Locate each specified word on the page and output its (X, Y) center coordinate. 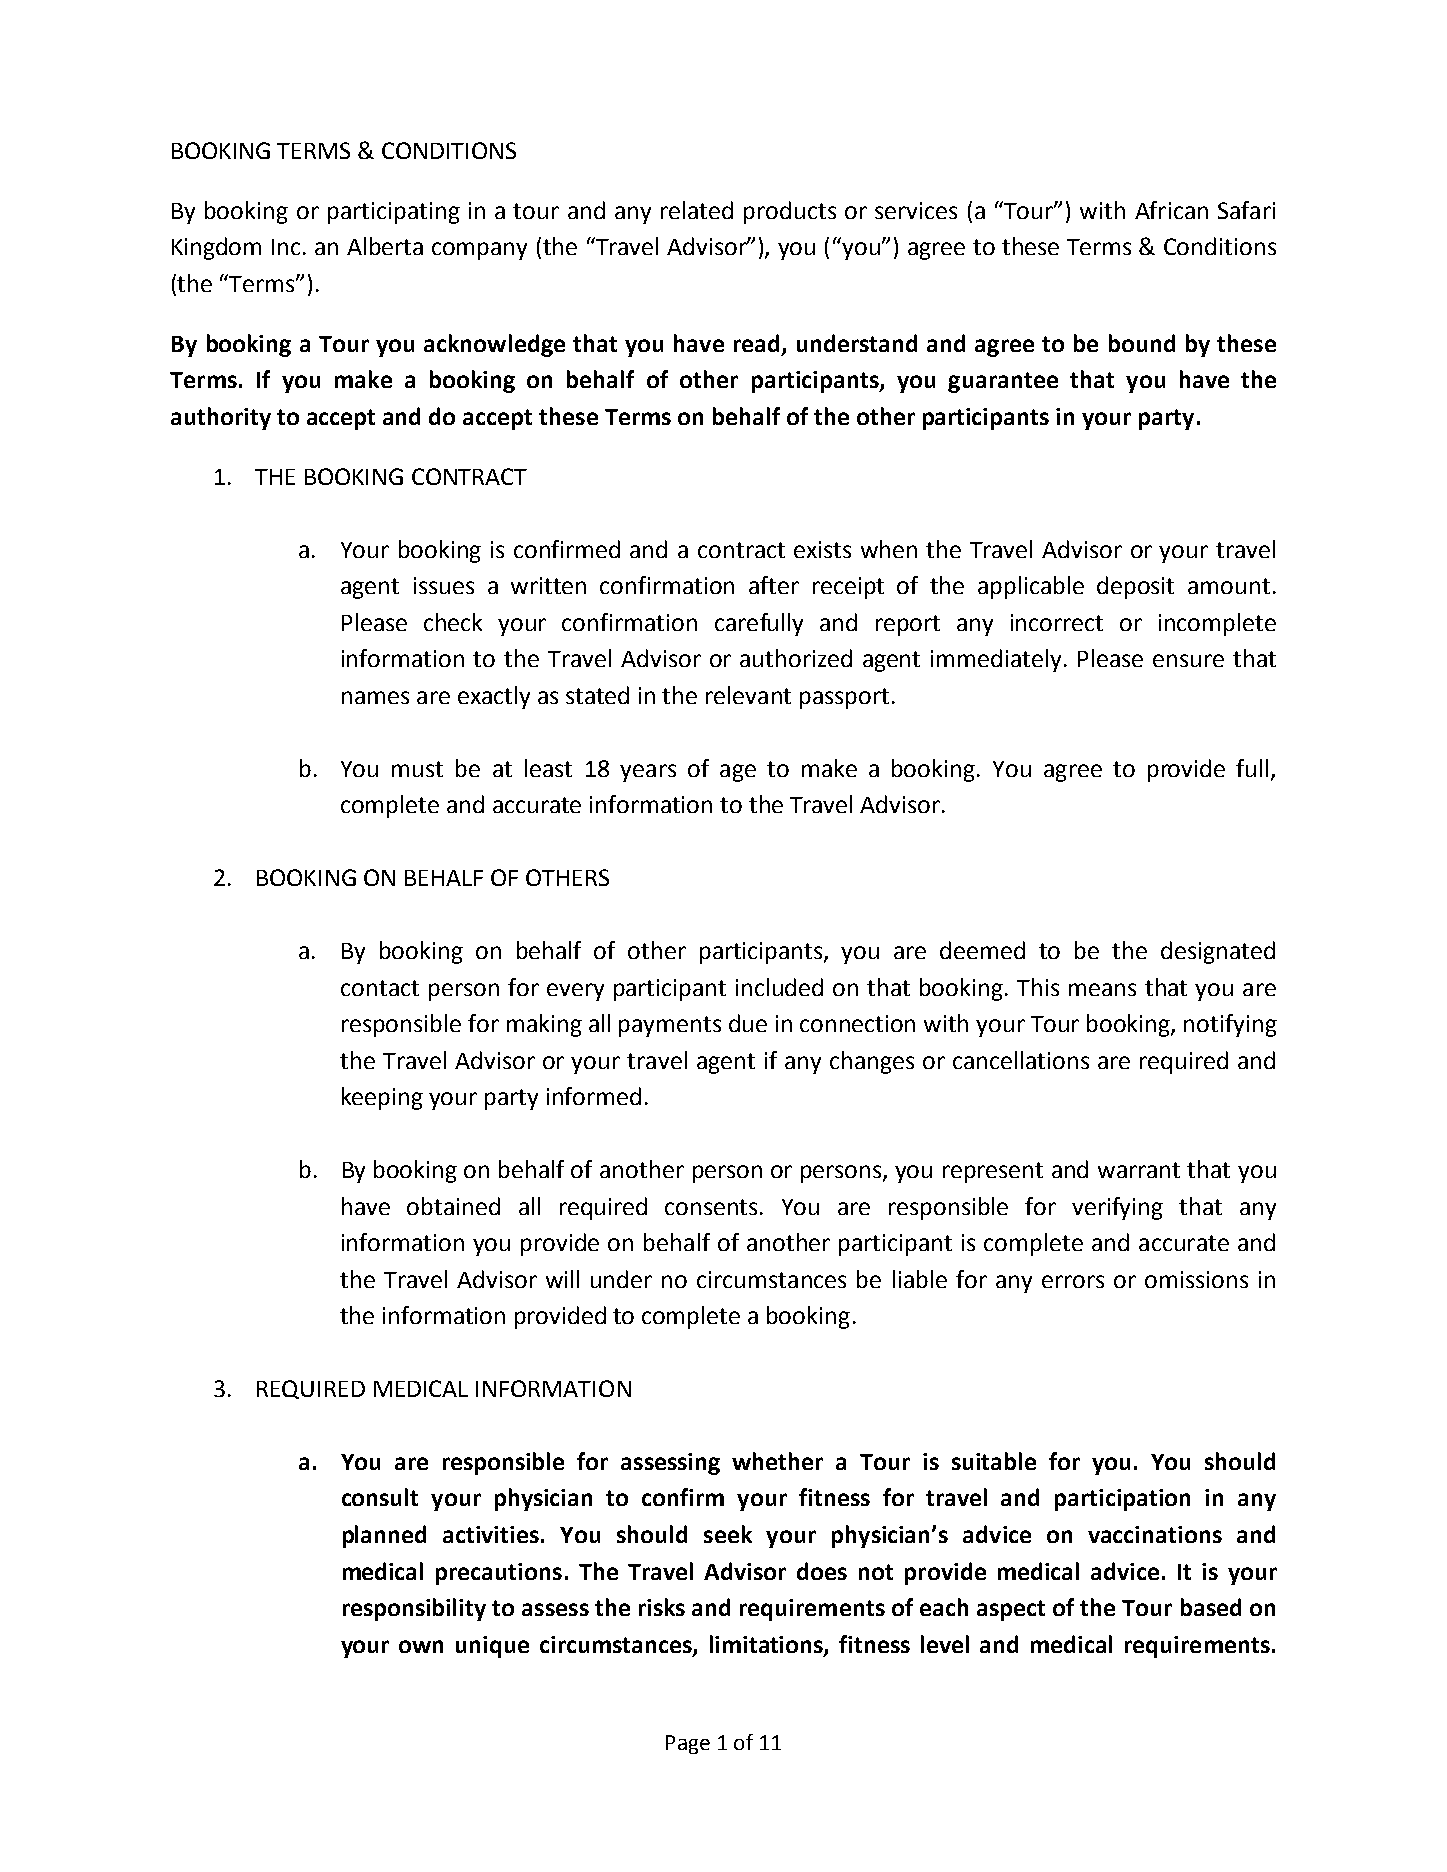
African (1171, 210)
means (1102, 989)
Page (688, 1744)
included (779, 987)
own (421, 1646)
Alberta (385, 246)
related (697, 210)
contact (380, 988)
